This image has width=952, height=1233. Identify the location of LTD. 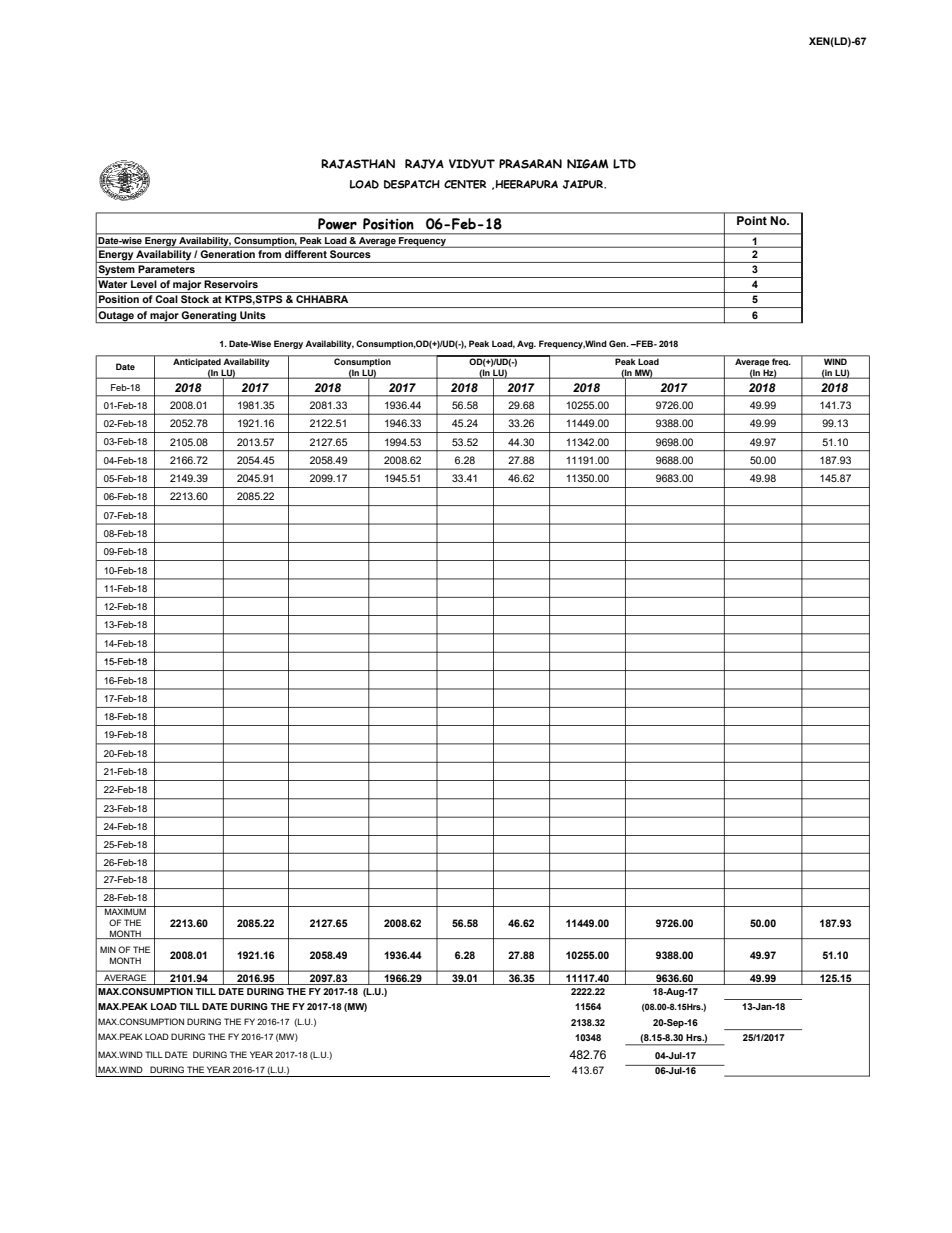
(624, 164).
